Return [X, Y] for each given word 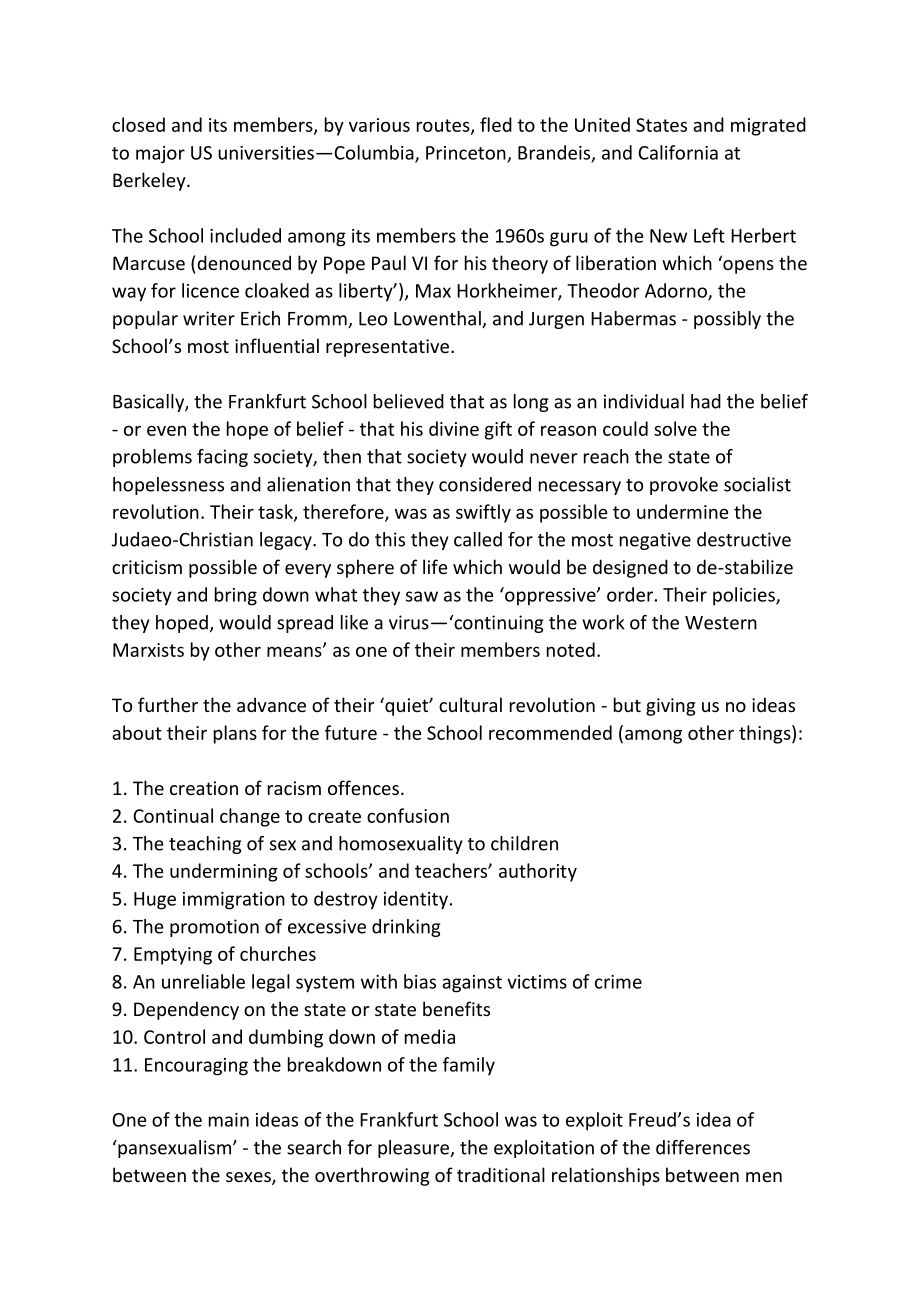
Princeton [467, 154]
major [160, 155]
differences [703, 1147]
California [678, 152]
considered [485, 484]
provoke [684, 486]
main [229, 1120]
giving [670, 707]
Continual [173, 815]
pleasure [414, 1149]
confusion [408, 815]
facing [222, 458]
